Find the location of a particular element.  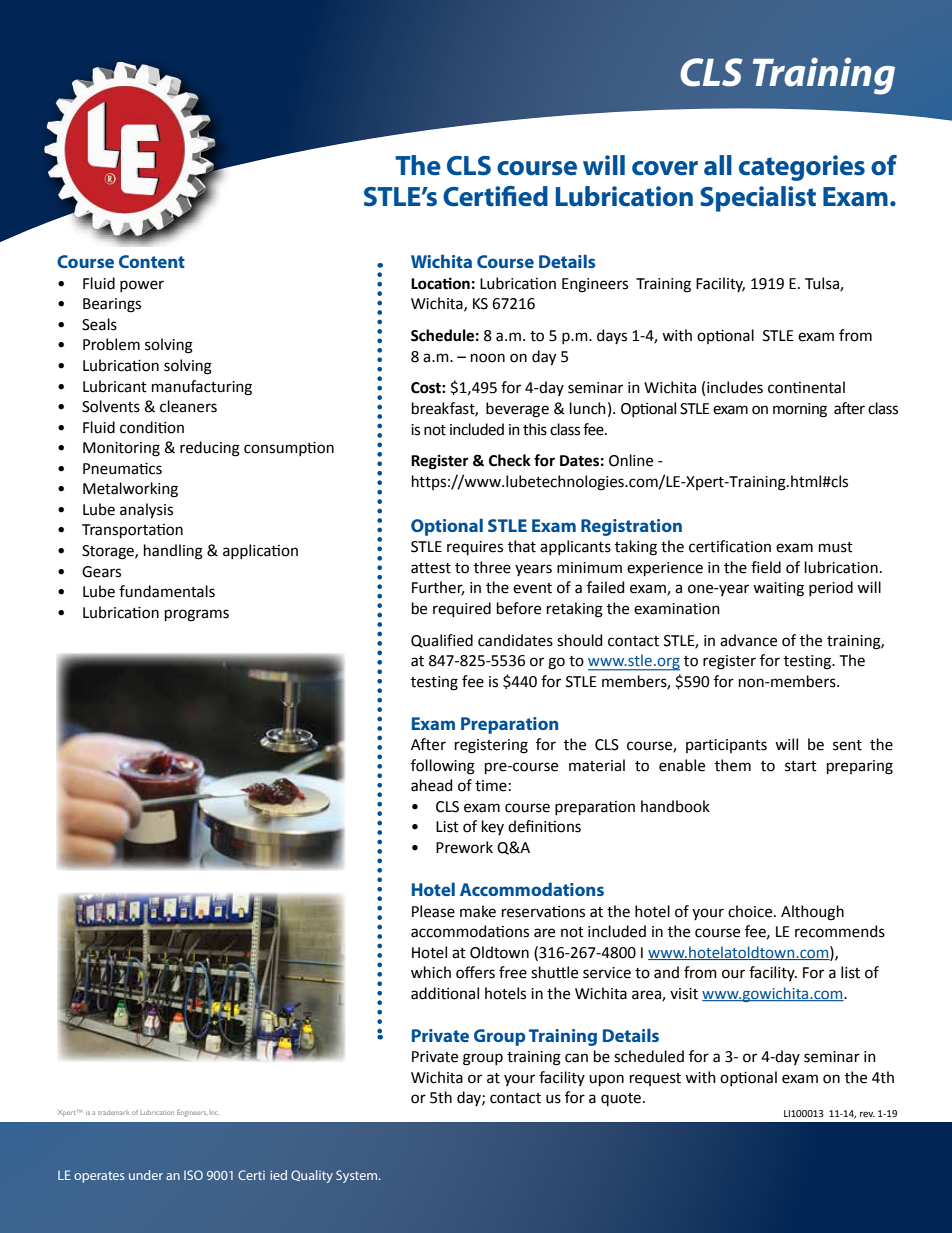

Location is located at coordinates (440, 283).
